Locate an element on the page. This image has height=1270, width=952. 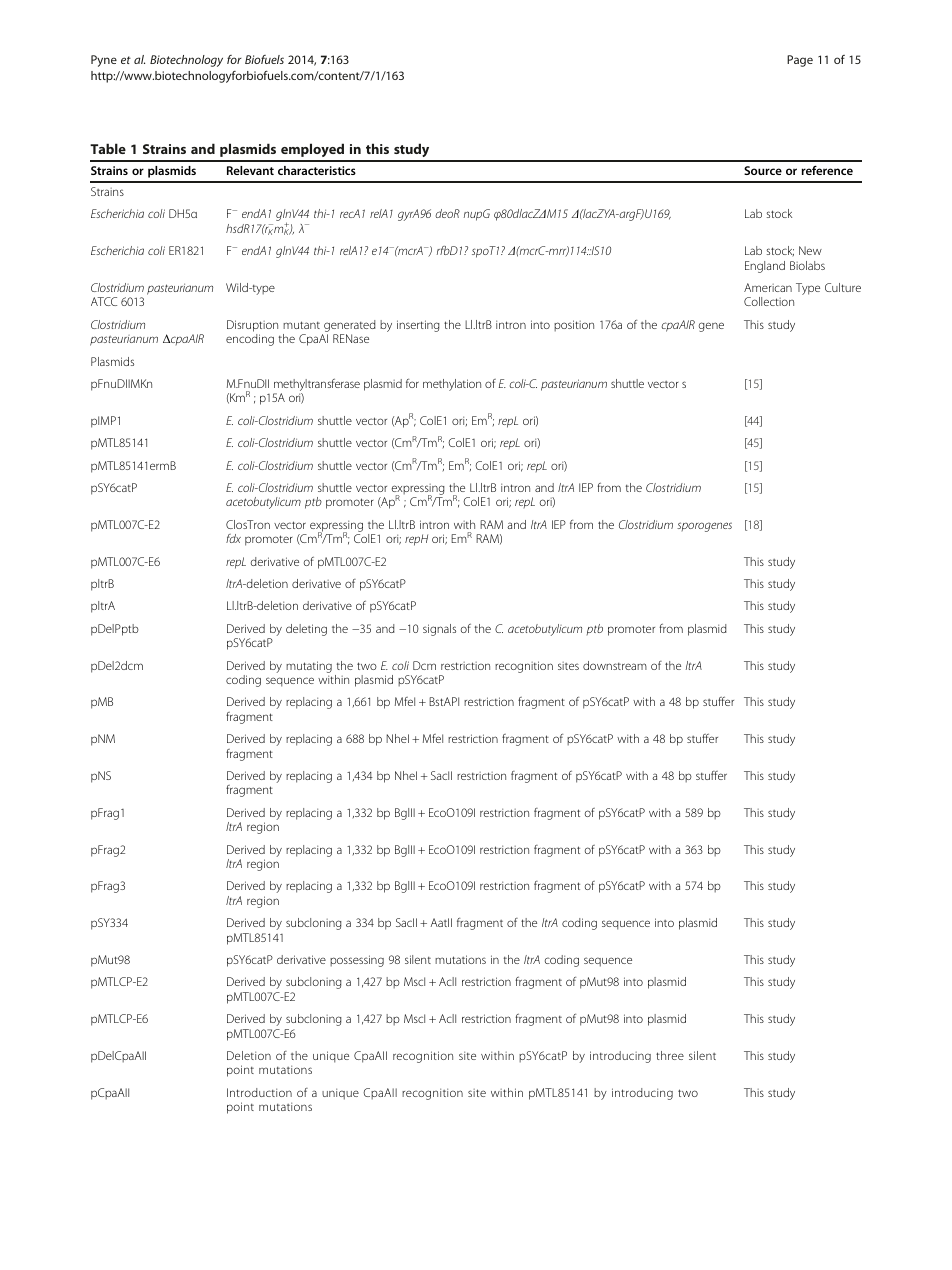
deleting is located at coordinates (306, 630).
